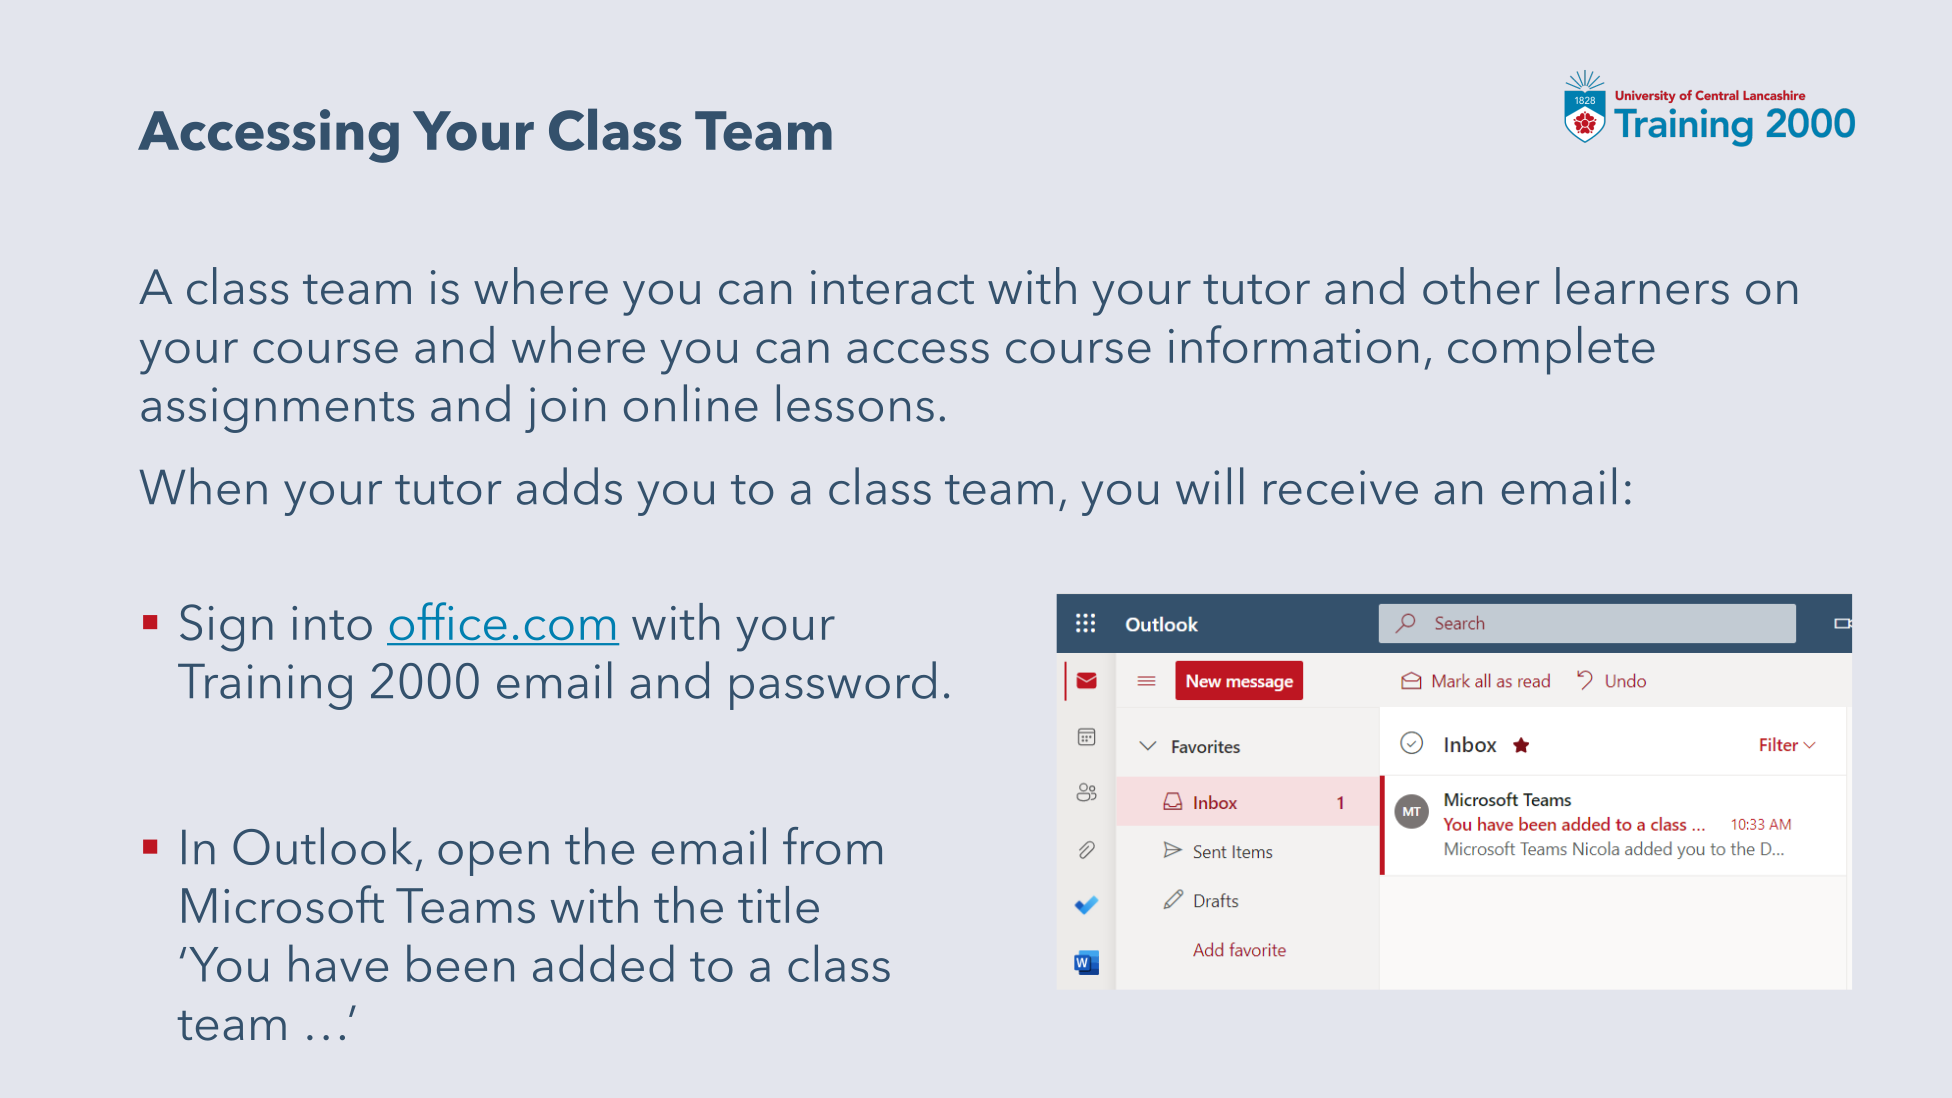 Image resolution: width=1952 pixels, height=1098 pixels. I want to click on other, so click(1481, 286).
